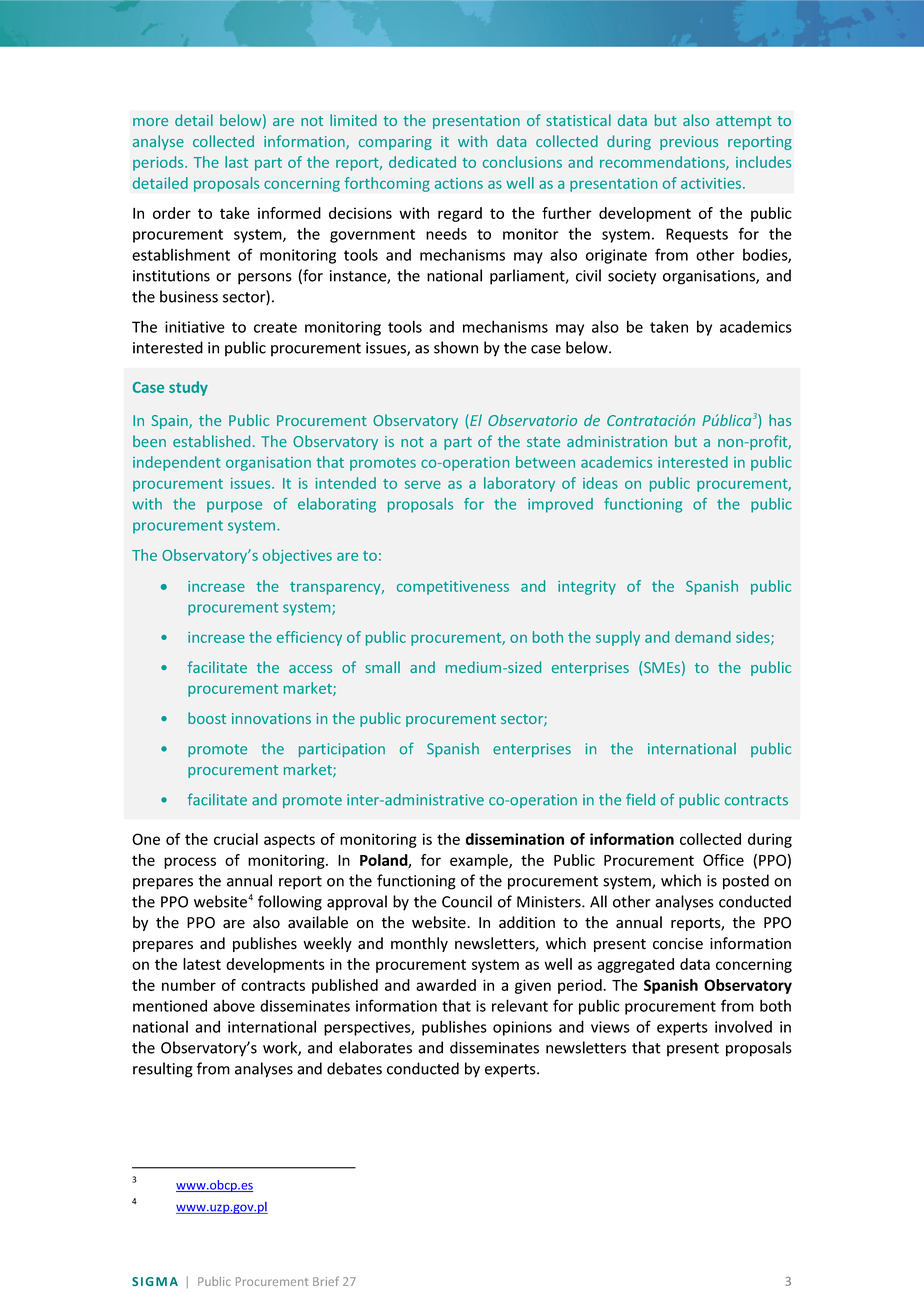 This screenshot has width=924, height=1308. I want to click on last, so click(236, 162).
